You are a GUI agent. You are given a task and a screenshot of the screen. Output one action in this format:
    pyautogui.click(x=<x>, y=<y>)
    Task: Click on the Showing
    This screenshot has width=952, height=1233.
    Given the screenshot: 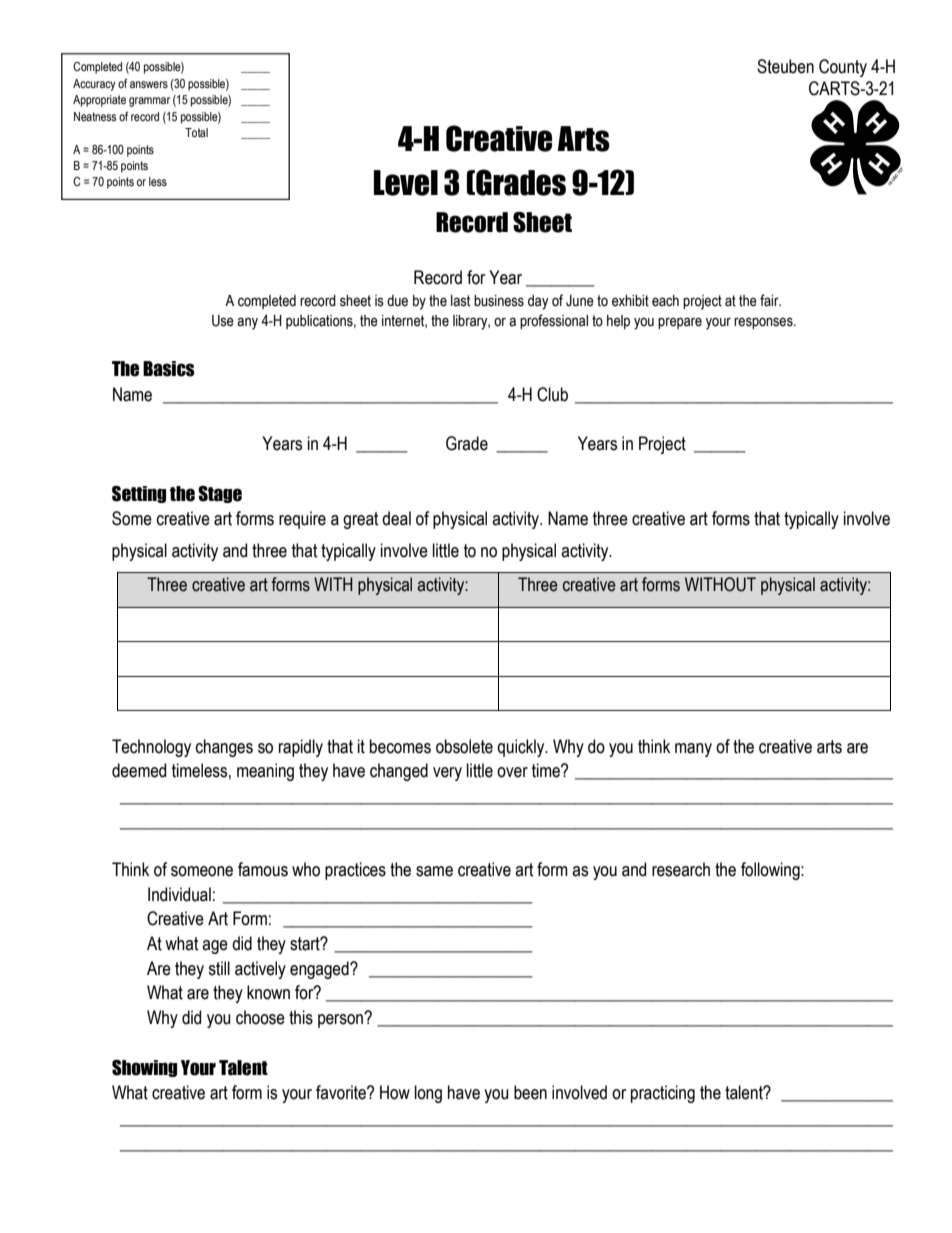 What is the action you would take?
    pyautogui.click(x=144, y=1068)
